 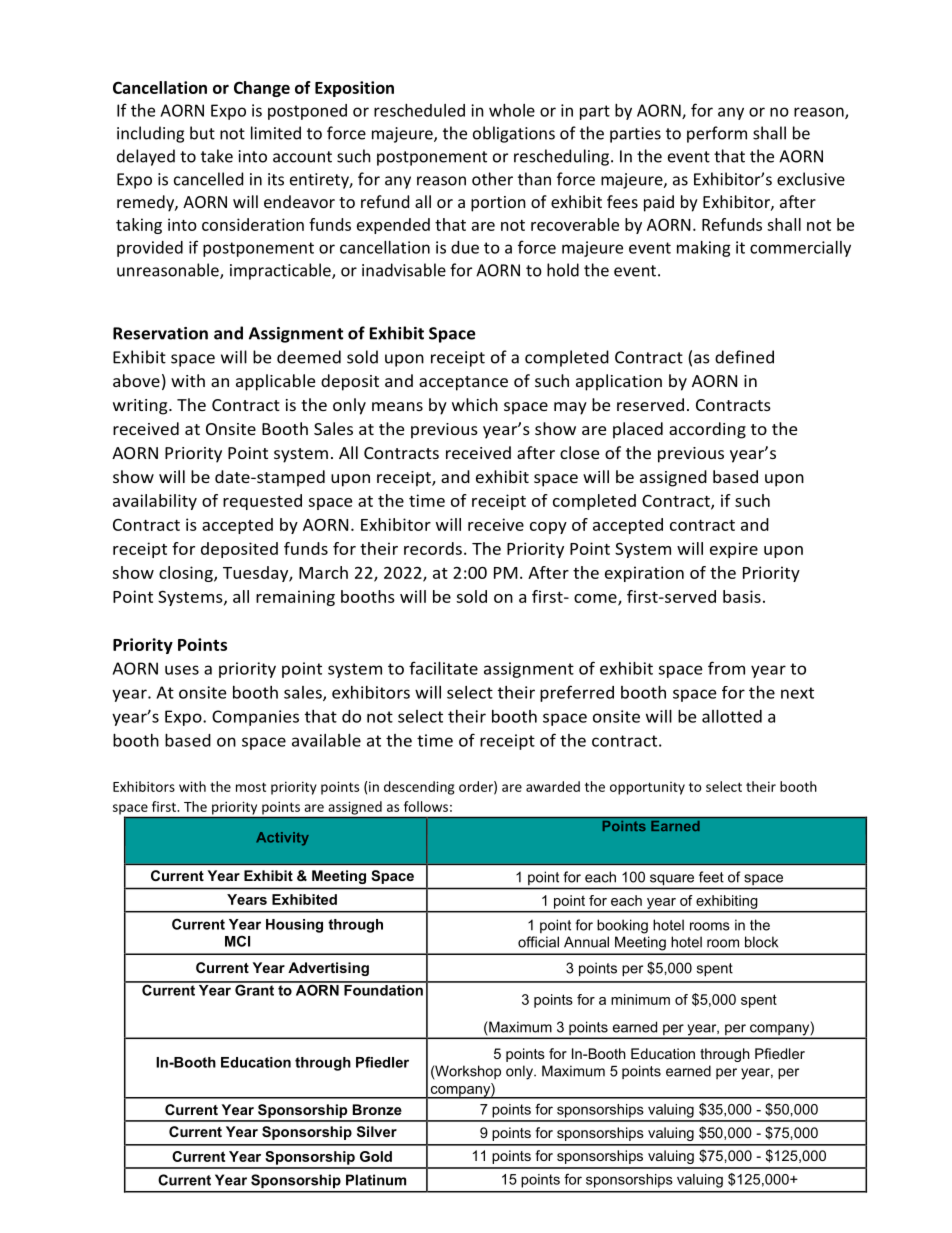 I want to click on from, so click(x=726, y=668).
